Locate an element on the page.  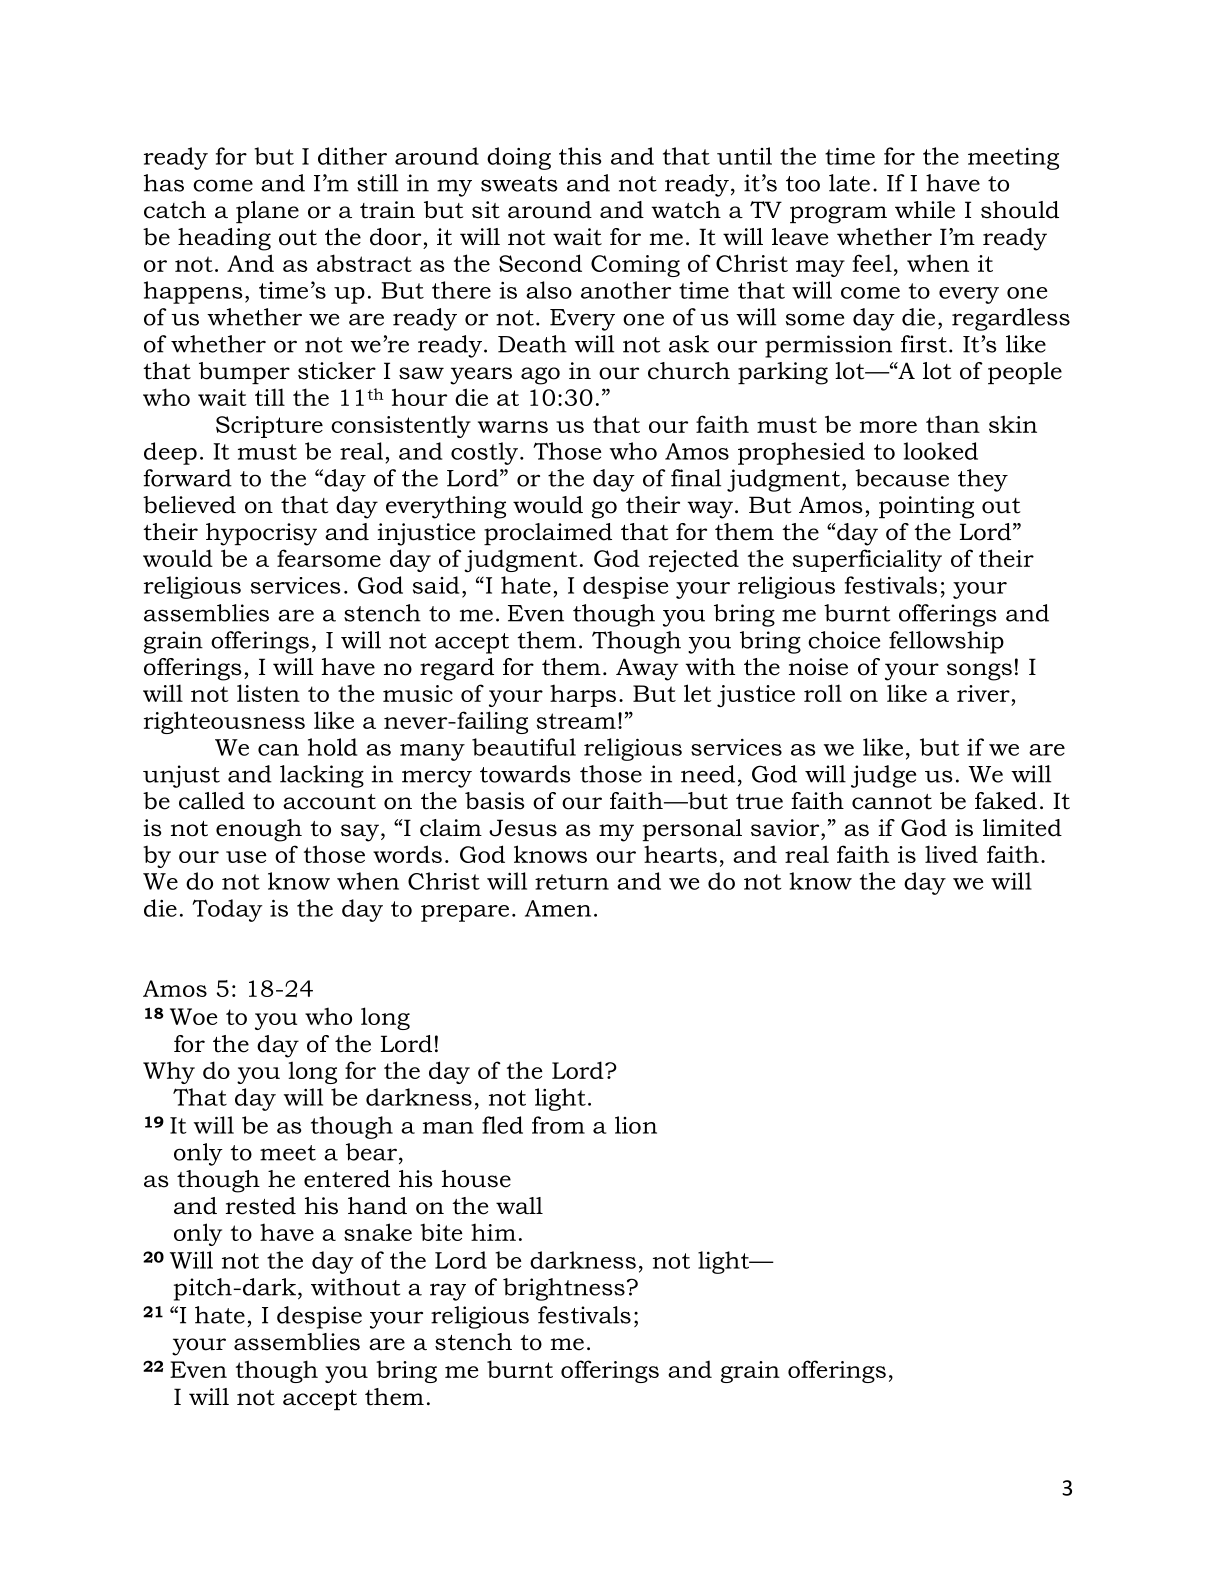
stream is located at coordinates (576, 721).
